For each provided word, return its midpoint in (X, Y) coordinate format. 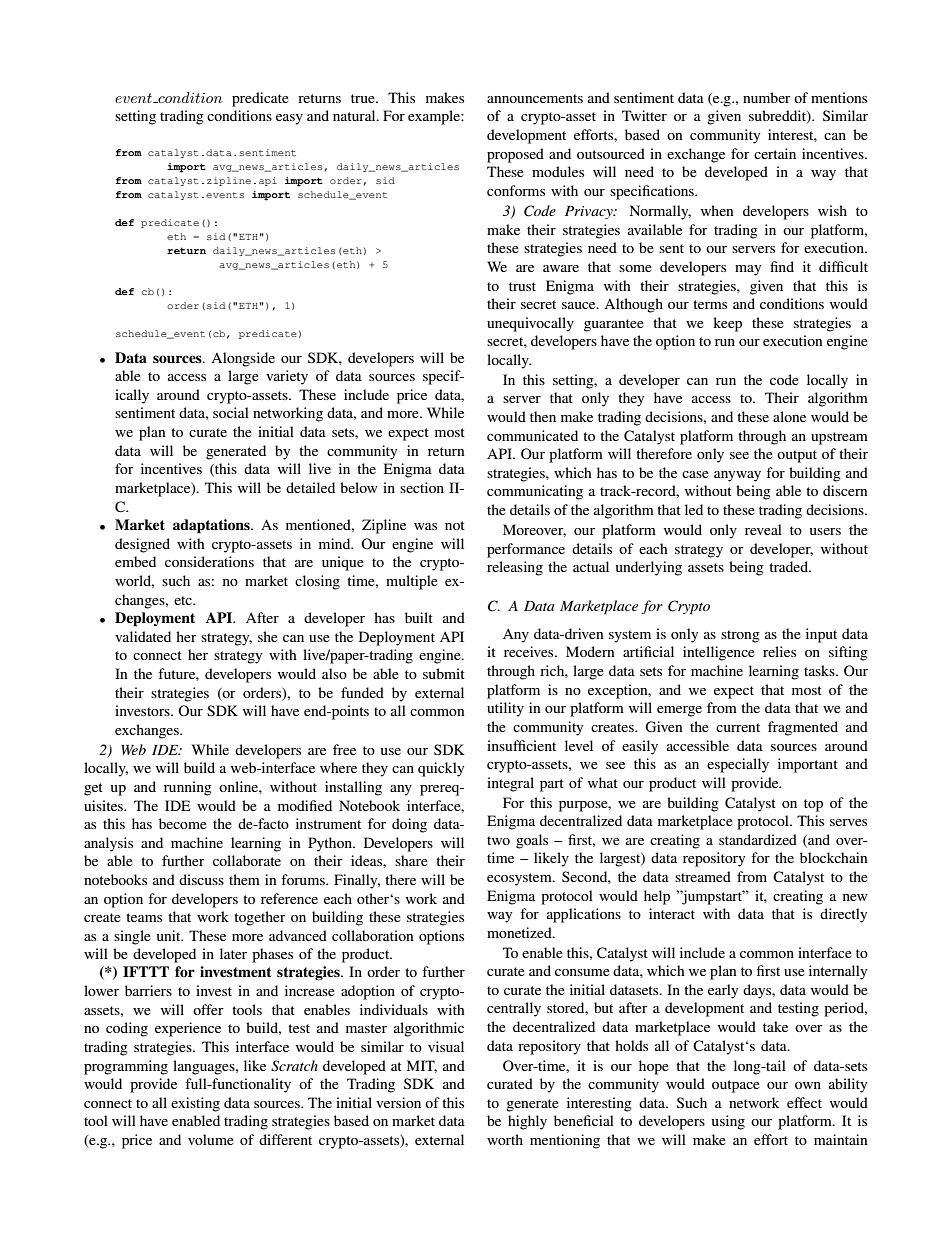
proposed (515, 155)
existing (195, 1104)
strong (740, 636)
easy (289, 119)
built (419, 617)
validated (143, 636)
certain (775, 153)
